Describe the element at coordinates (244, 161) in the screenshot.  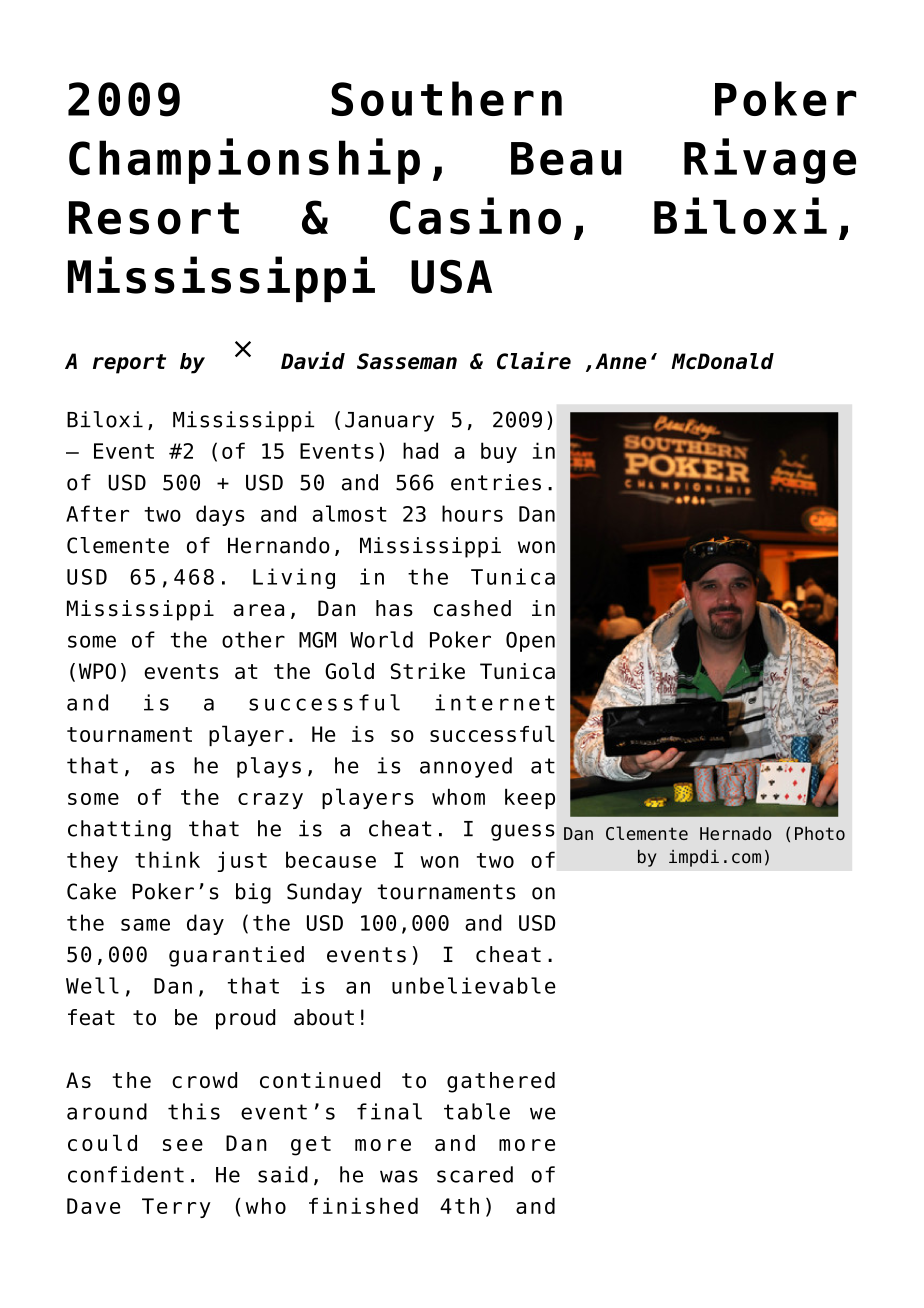
I see `Championship` at that location.
